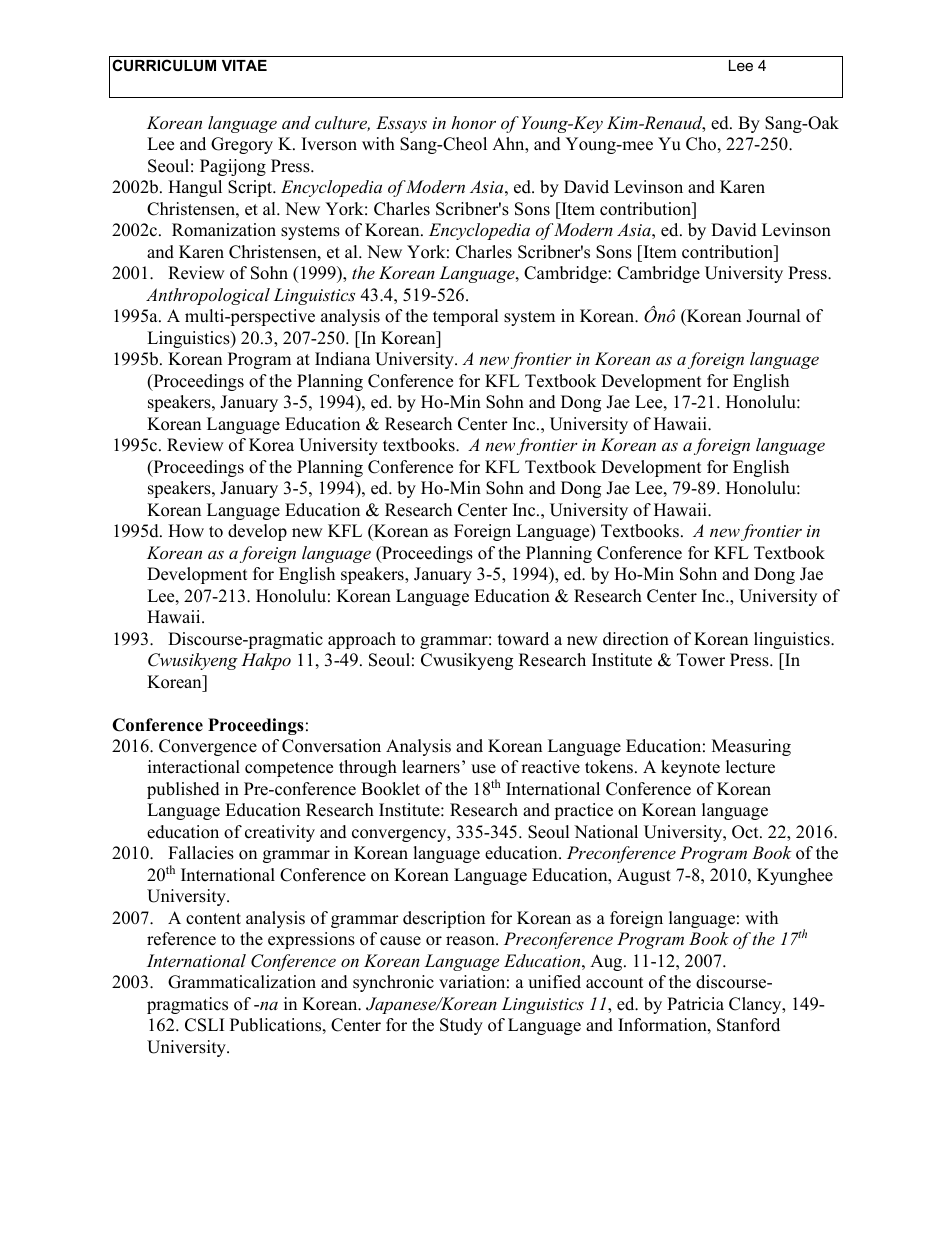 This document has width=952, height=1233. I want to click on temporal, so click(466, 317).
